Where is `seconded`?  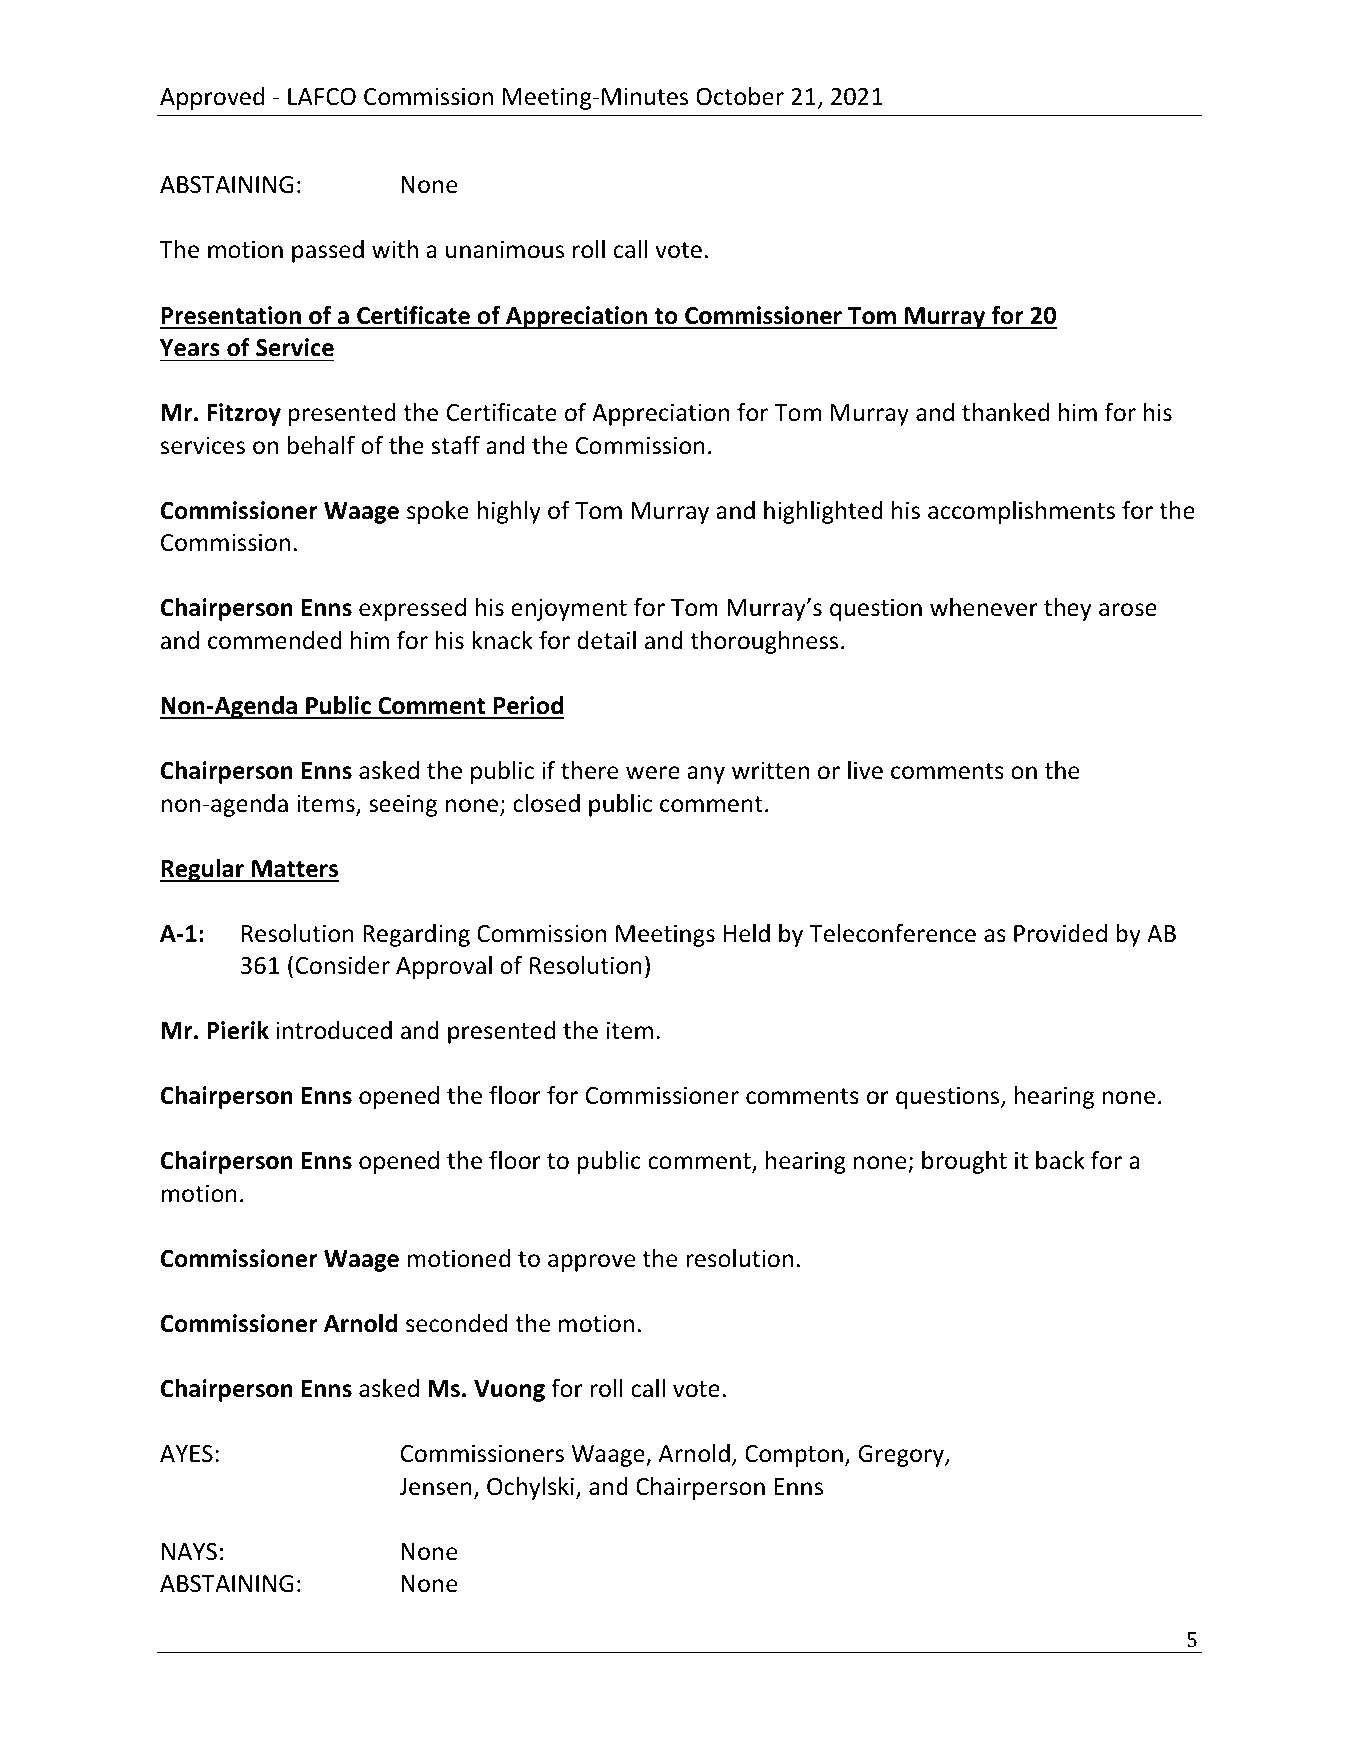 seconded is located at coordinates (456, 1323).
